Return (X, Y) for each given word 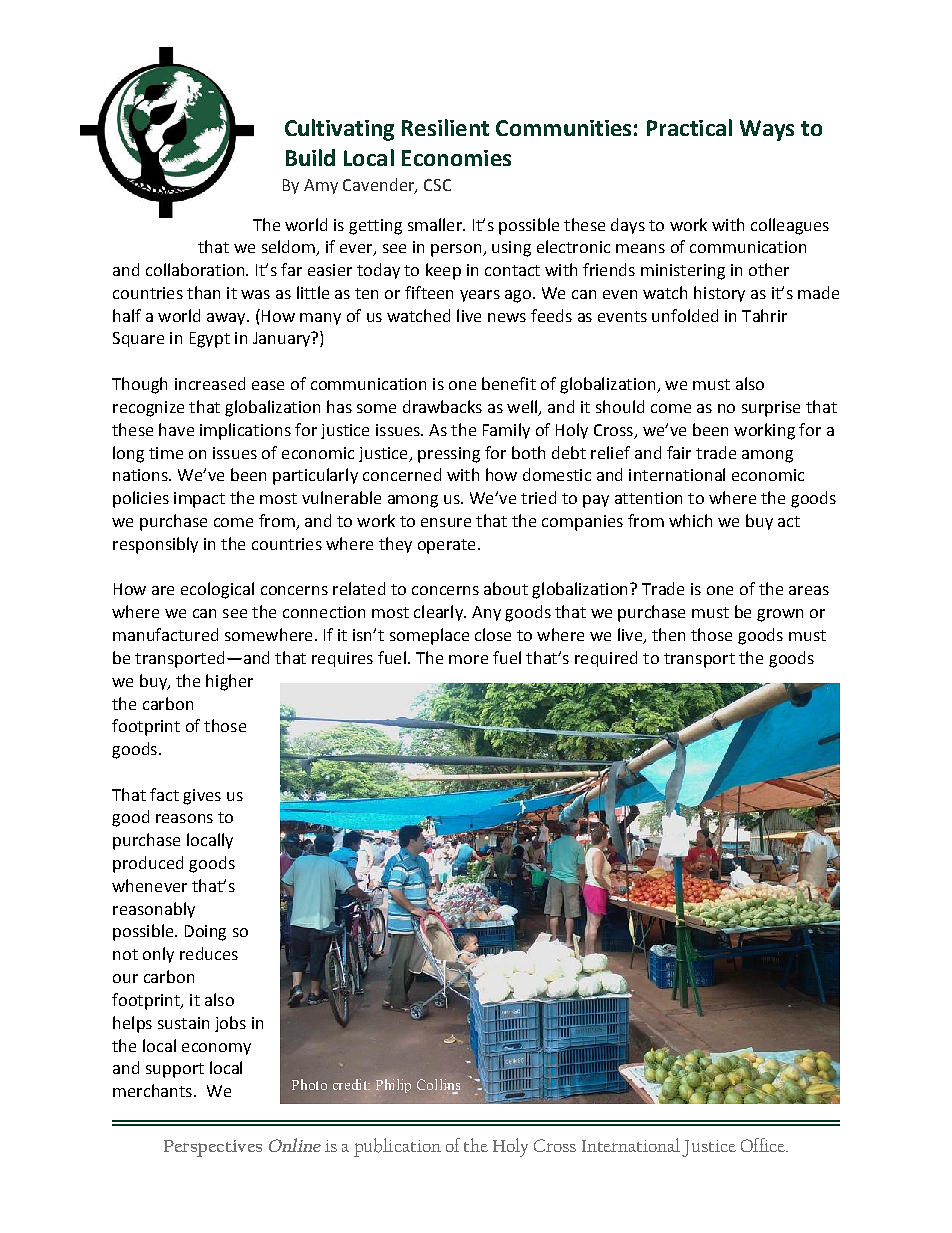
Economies (456, 158)
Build (310, 157)
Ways (767, 130)
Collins (438, 1086)
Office (764, 1145)
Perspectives (213, 1148)
